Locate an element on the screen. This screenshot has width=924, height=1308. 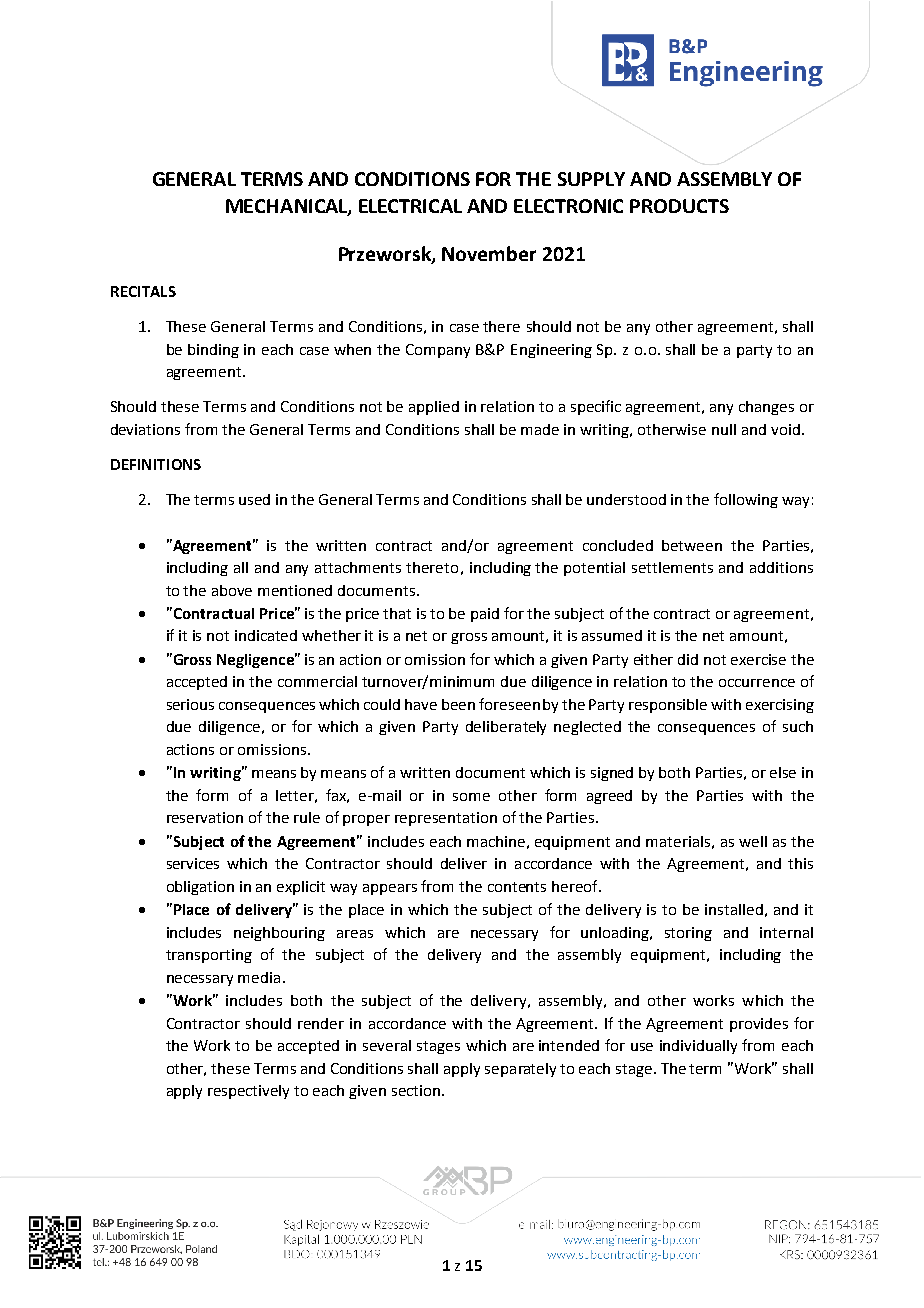
separately is located at coordinates (520, 1070).
